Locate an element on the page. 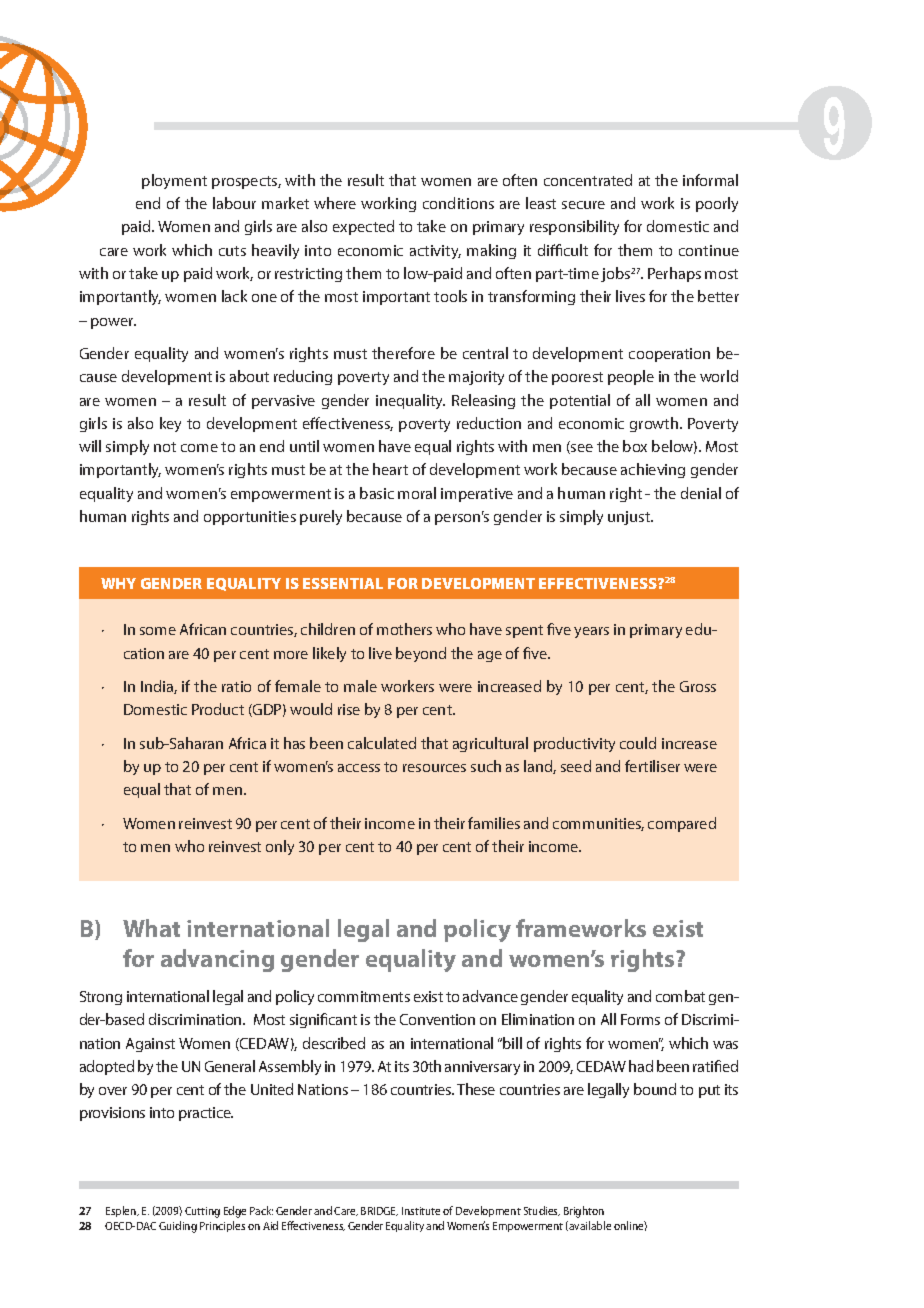 Image resolution: width=924 pixels, height=1308 pixels. expected is located at coordinates (363, 227).
